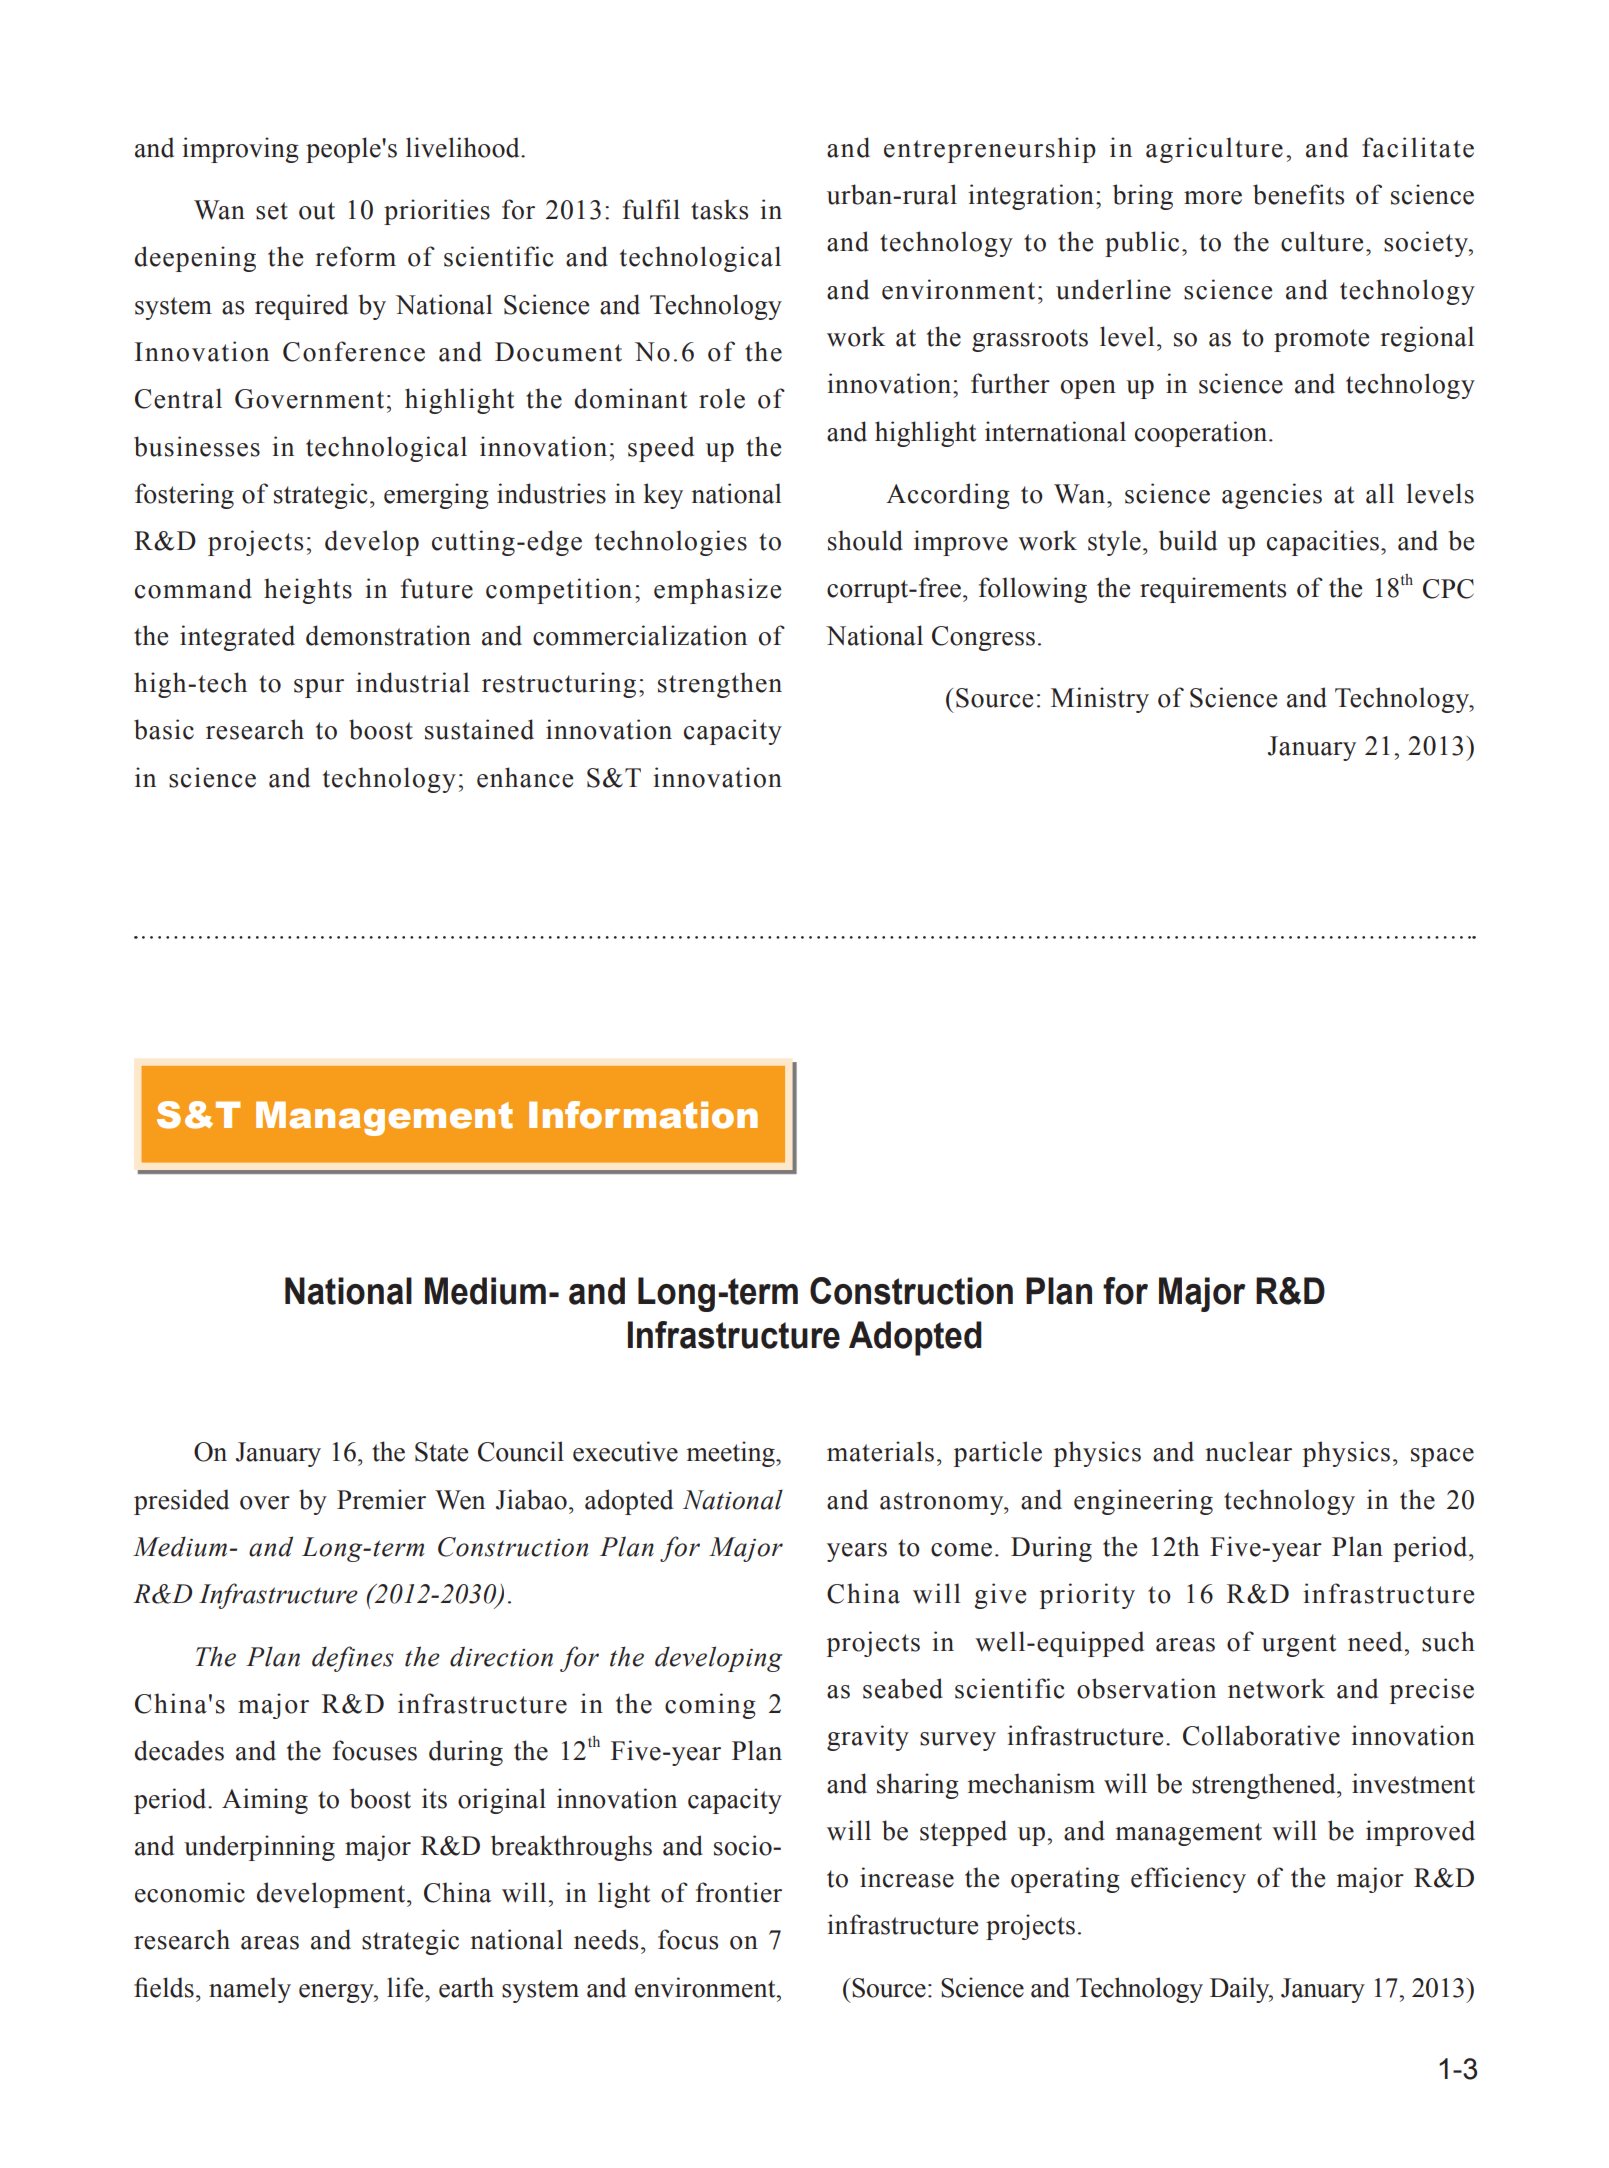  What do you see at coordinates (317, 211) in the document?
I see `out` at bounding box center [317, 211].
